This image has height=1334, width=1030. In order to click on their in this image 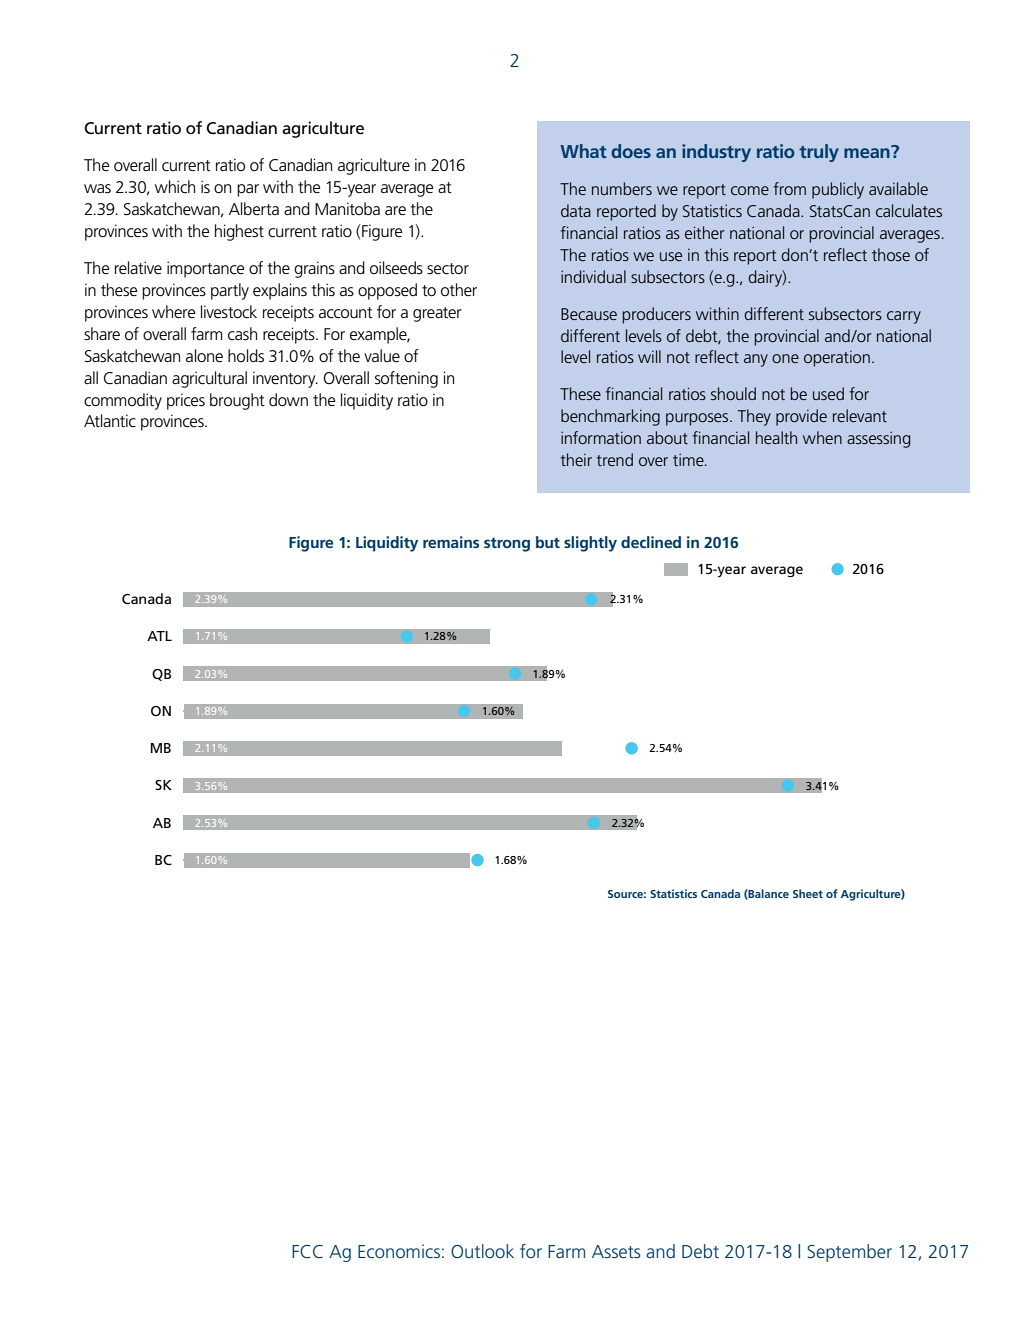, I will do `click(576, 459)`.
